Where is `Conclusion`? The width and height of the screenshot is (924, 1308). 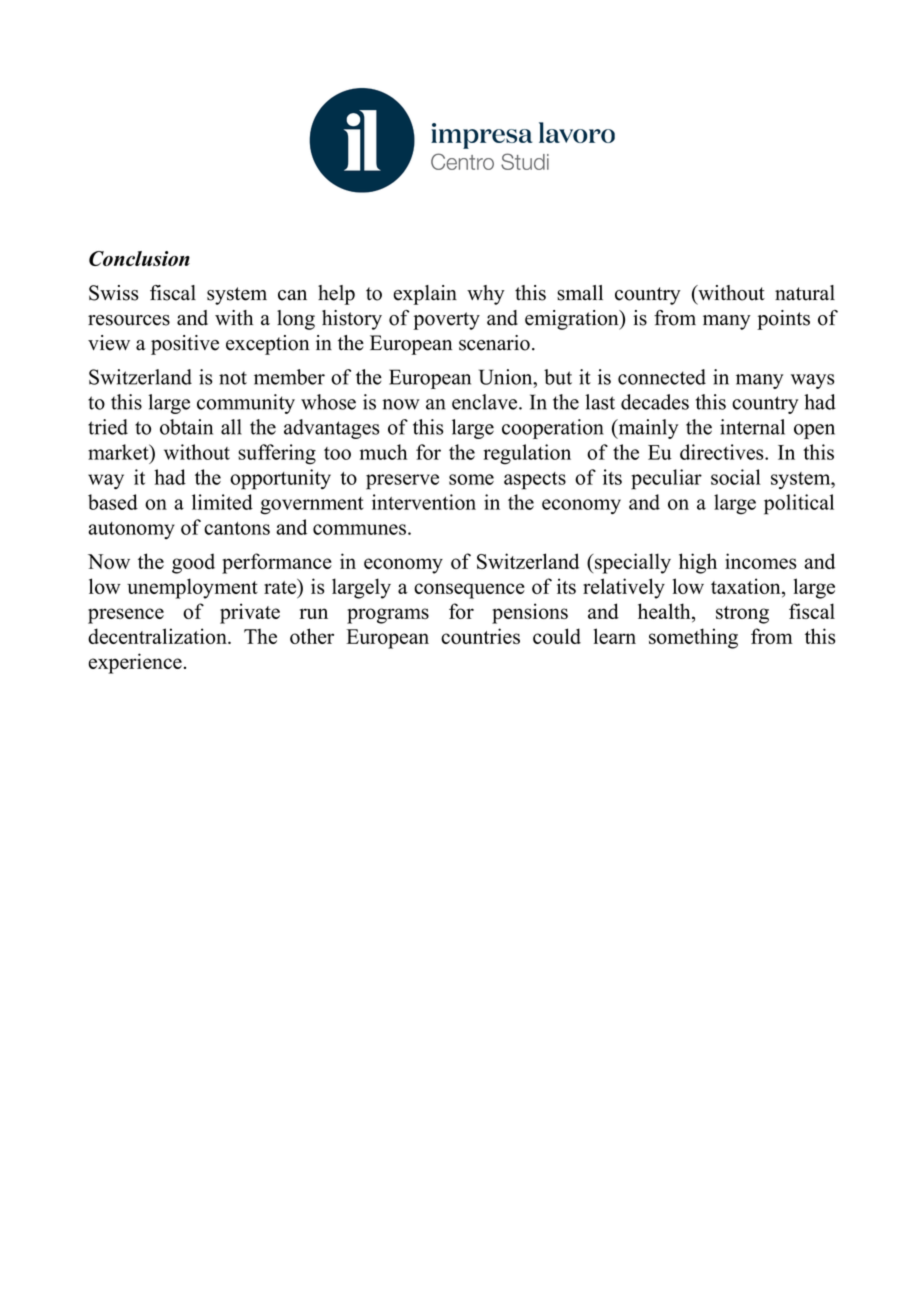 Conclusion is located at coordinates (139, 258).
